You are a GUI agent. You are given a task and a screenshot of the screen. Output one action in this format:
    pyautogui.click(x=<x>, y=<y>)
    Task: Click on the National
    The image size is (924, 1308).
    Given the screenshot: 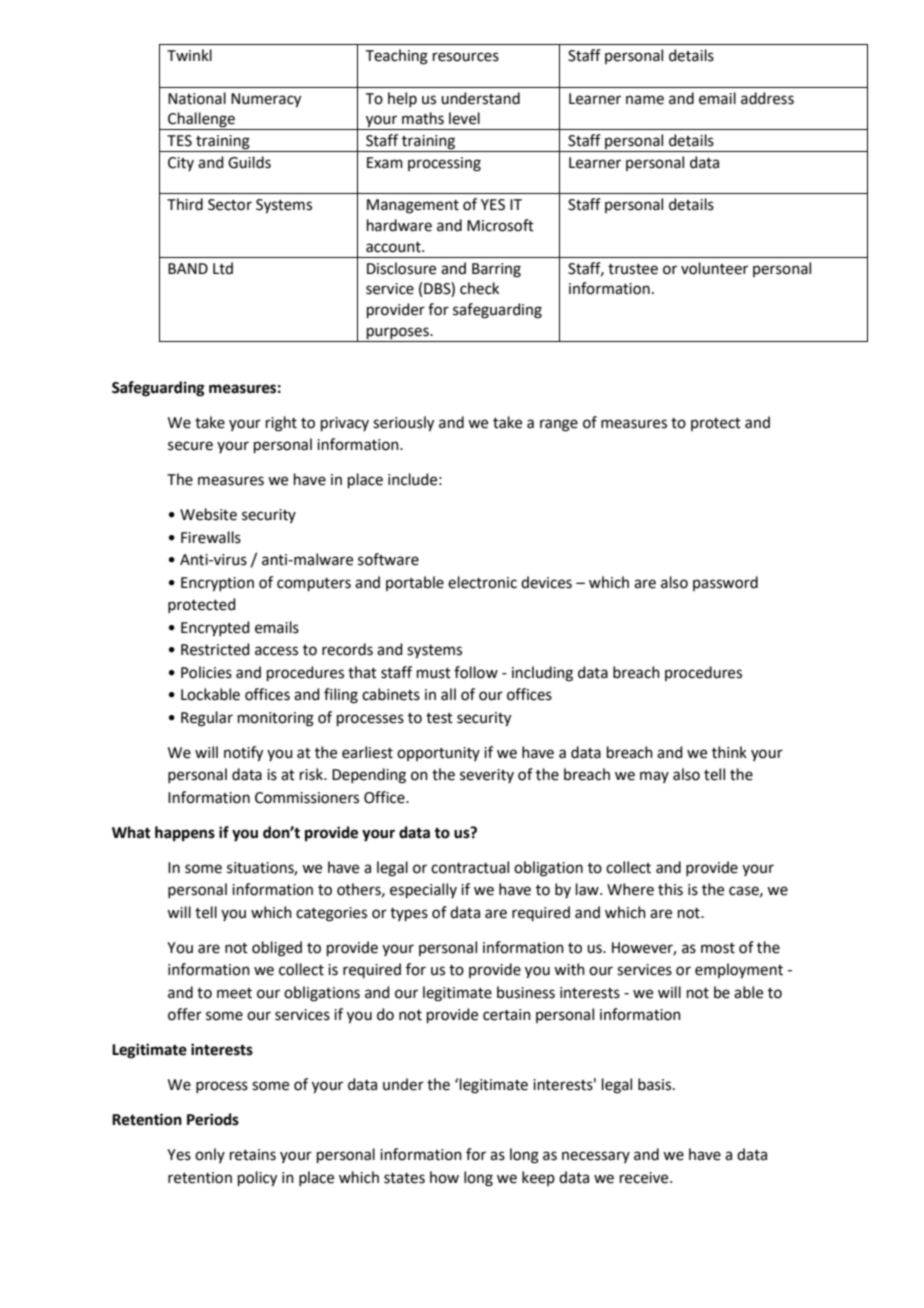 What is the action you would take?
    pyautogui.click(x=197, y=98)
